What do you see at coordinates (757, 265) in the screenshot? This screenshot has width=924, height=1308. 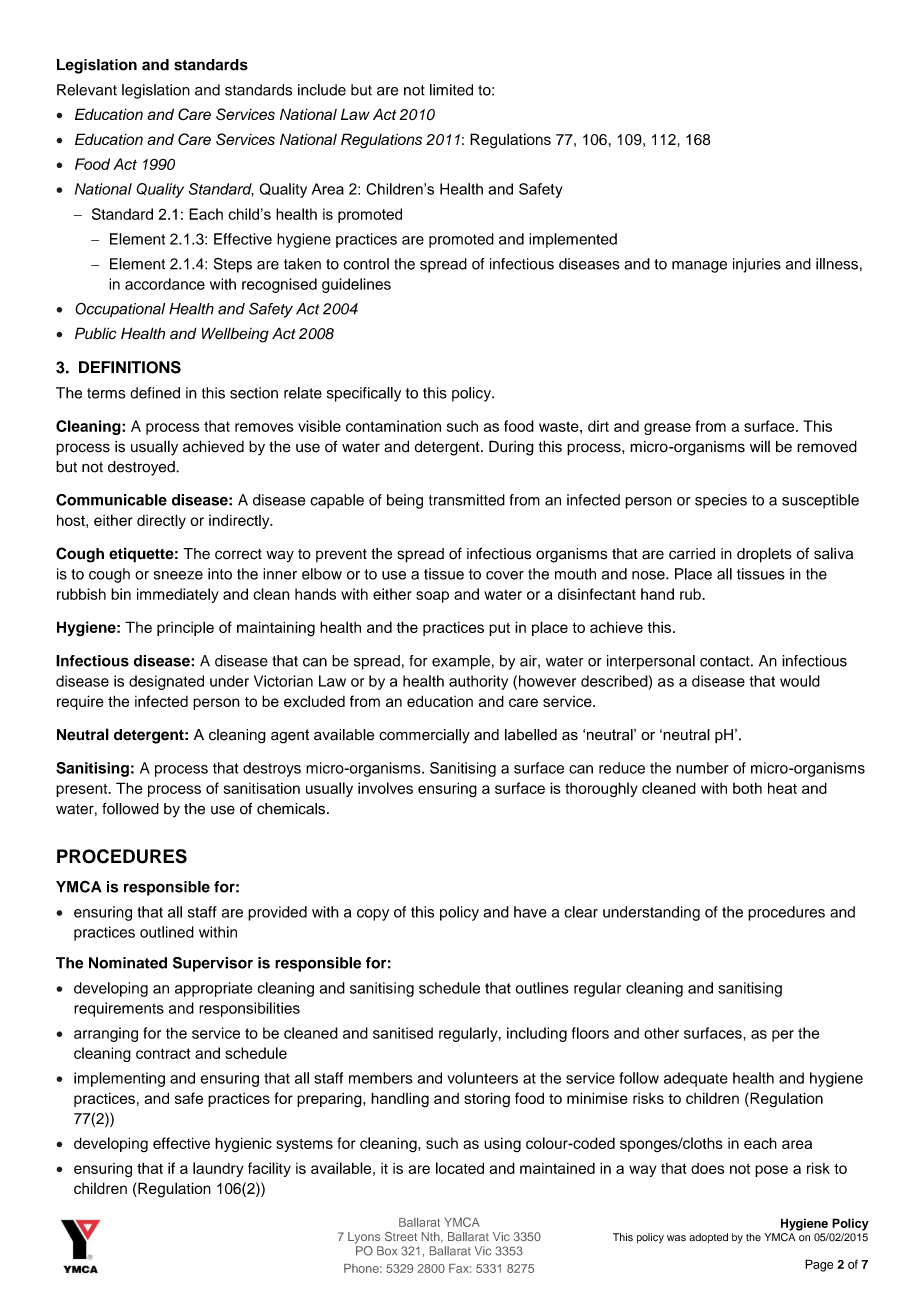 I see `injuries` at bounding box center [757, 265].
